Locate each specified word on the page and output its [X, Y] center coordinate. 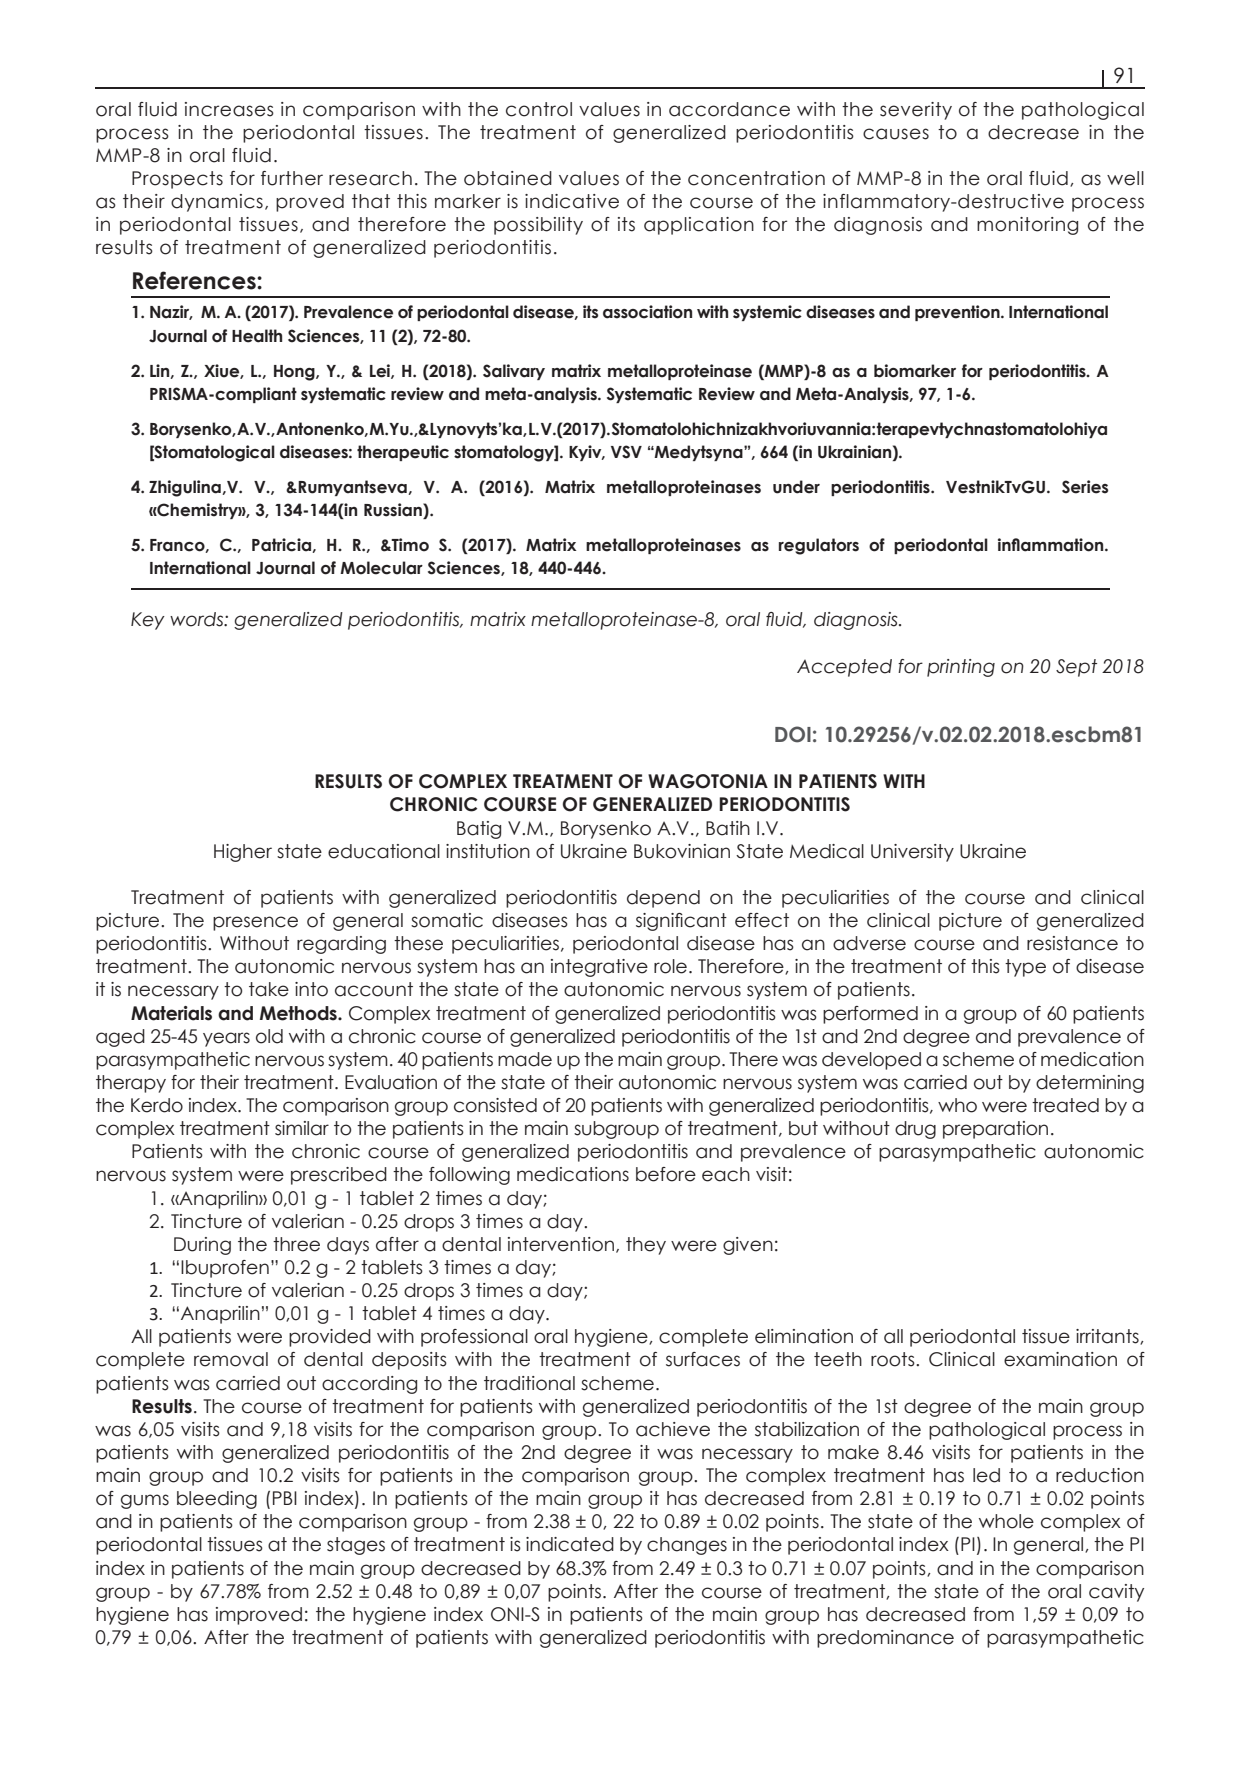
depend [663, 899]
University [912, 853]
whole [1006, 1521]
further [292, 178]
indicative [572, 201]
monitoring [1027, 226]
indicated [570, 1544]
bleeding [217, 1500]
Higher [243, 853]
